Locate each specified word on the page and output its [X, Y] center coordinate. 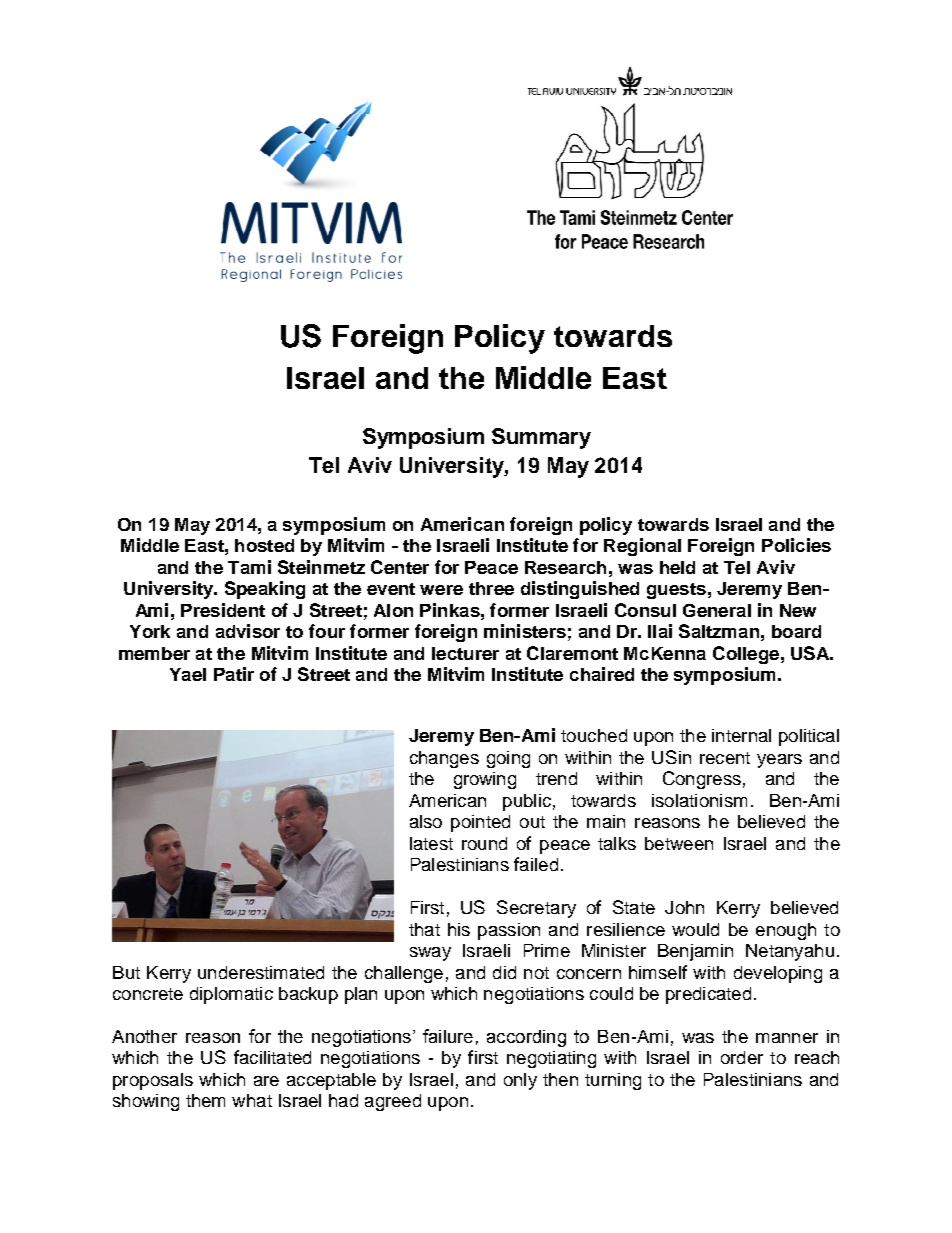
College [746, 655]
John [684, 907]
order [742, 1057]
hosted [264, 545]
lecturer [465, 653]
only [520, 1081]
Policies [796, 545]
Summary [541, 438]
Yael [188, 674]
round [484, 843]
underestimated [261, 972]
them [205, 1100]
